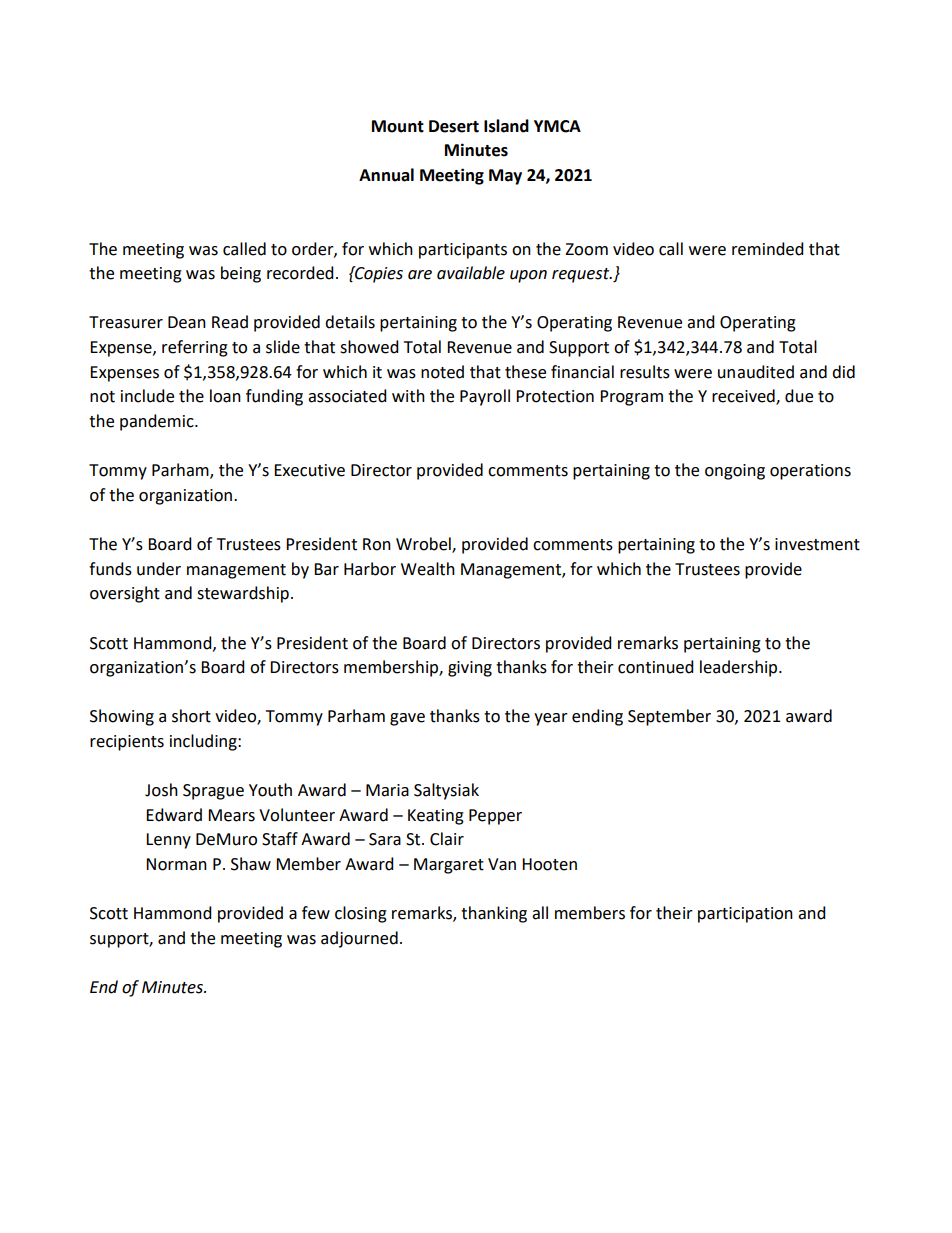 The height and width of the screenshot is (1233, 952). I want to click on Norman, so click(176, 864).
